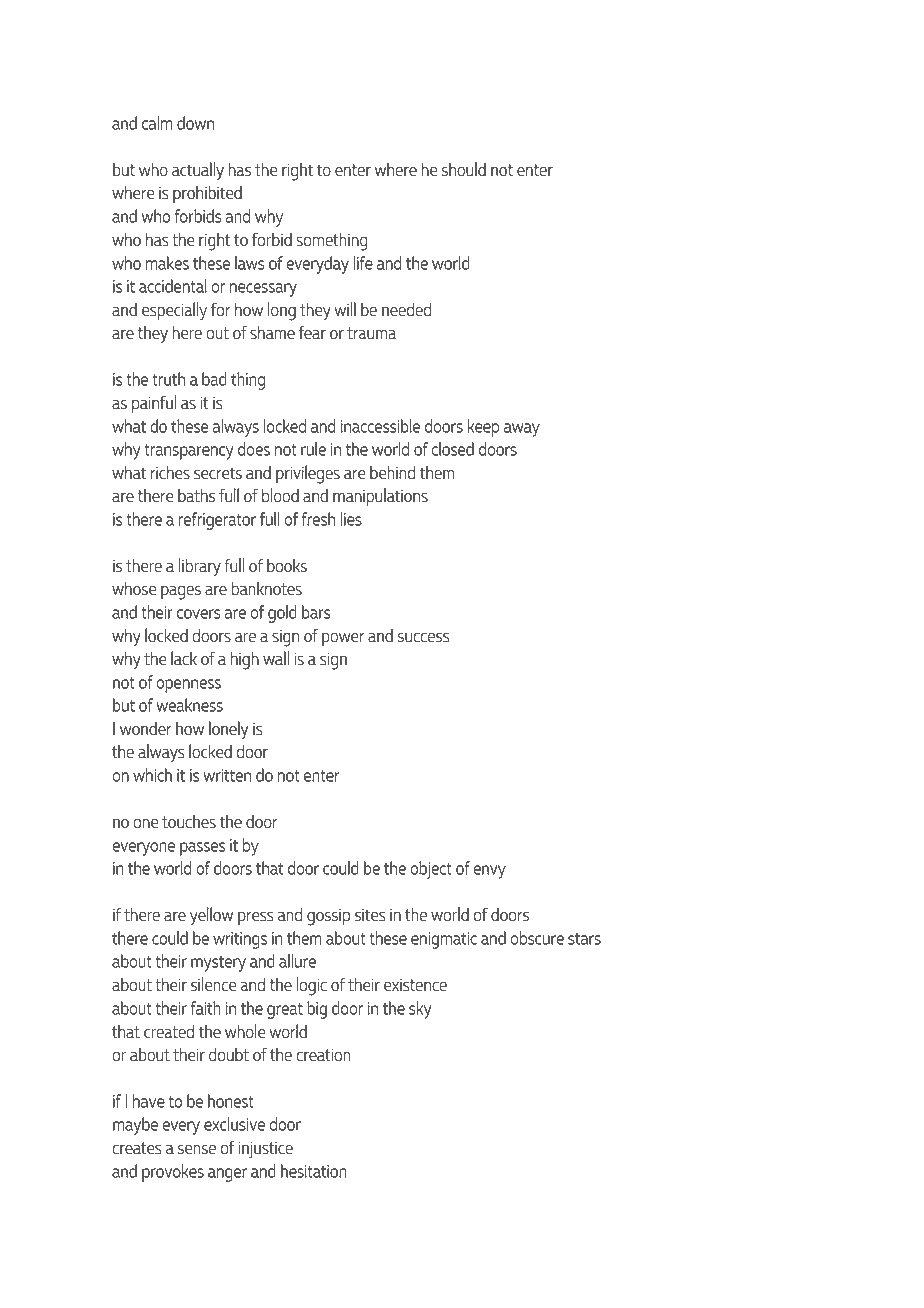 This screenshot has height=1308, width=924. What do you see at coordinates (197, 1149) in the screenshot?
I see `sense` at bounding box center [197, 1149].
